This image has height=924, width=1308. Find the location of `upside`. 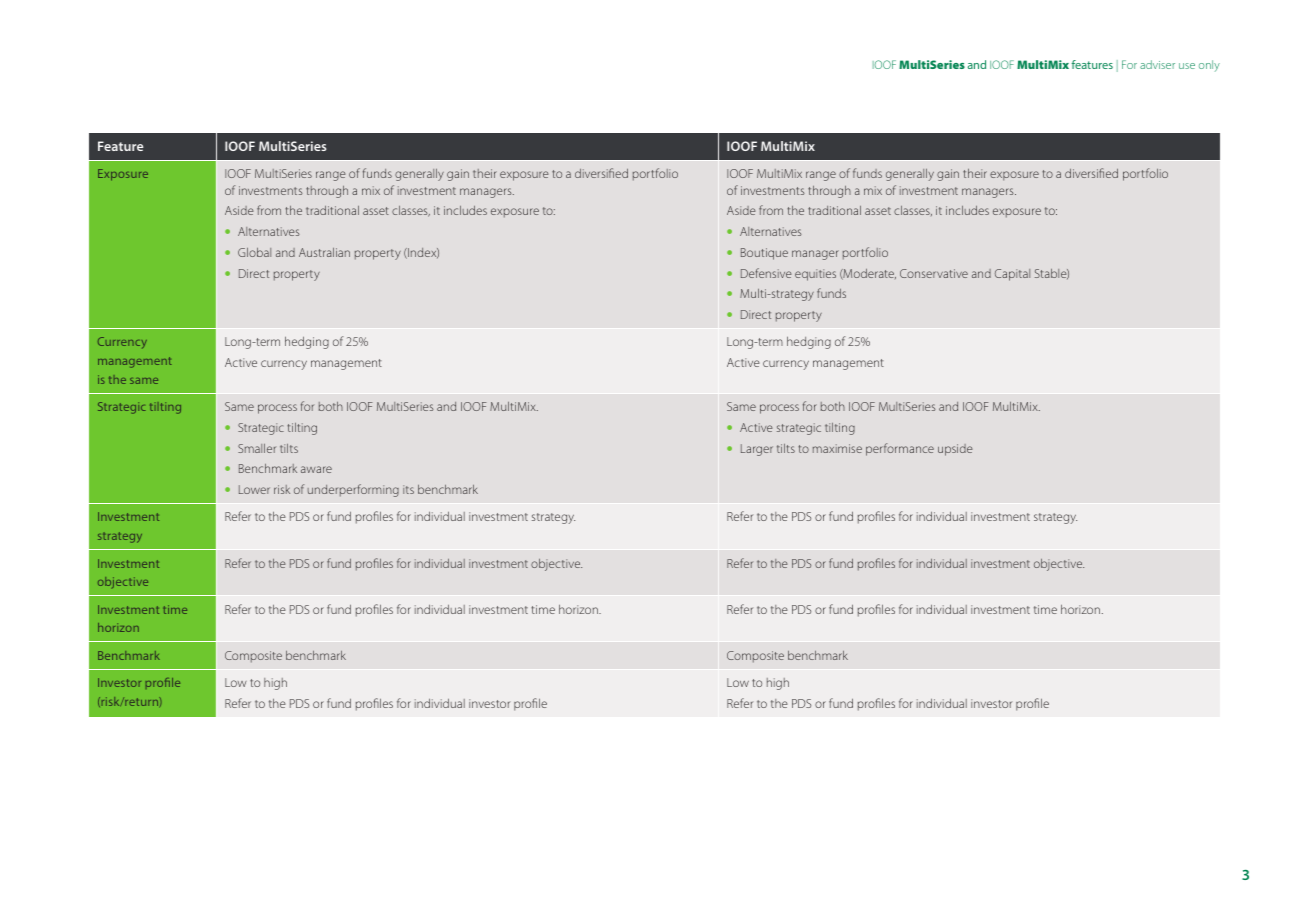

upside is located at coordinates (955, 450).
